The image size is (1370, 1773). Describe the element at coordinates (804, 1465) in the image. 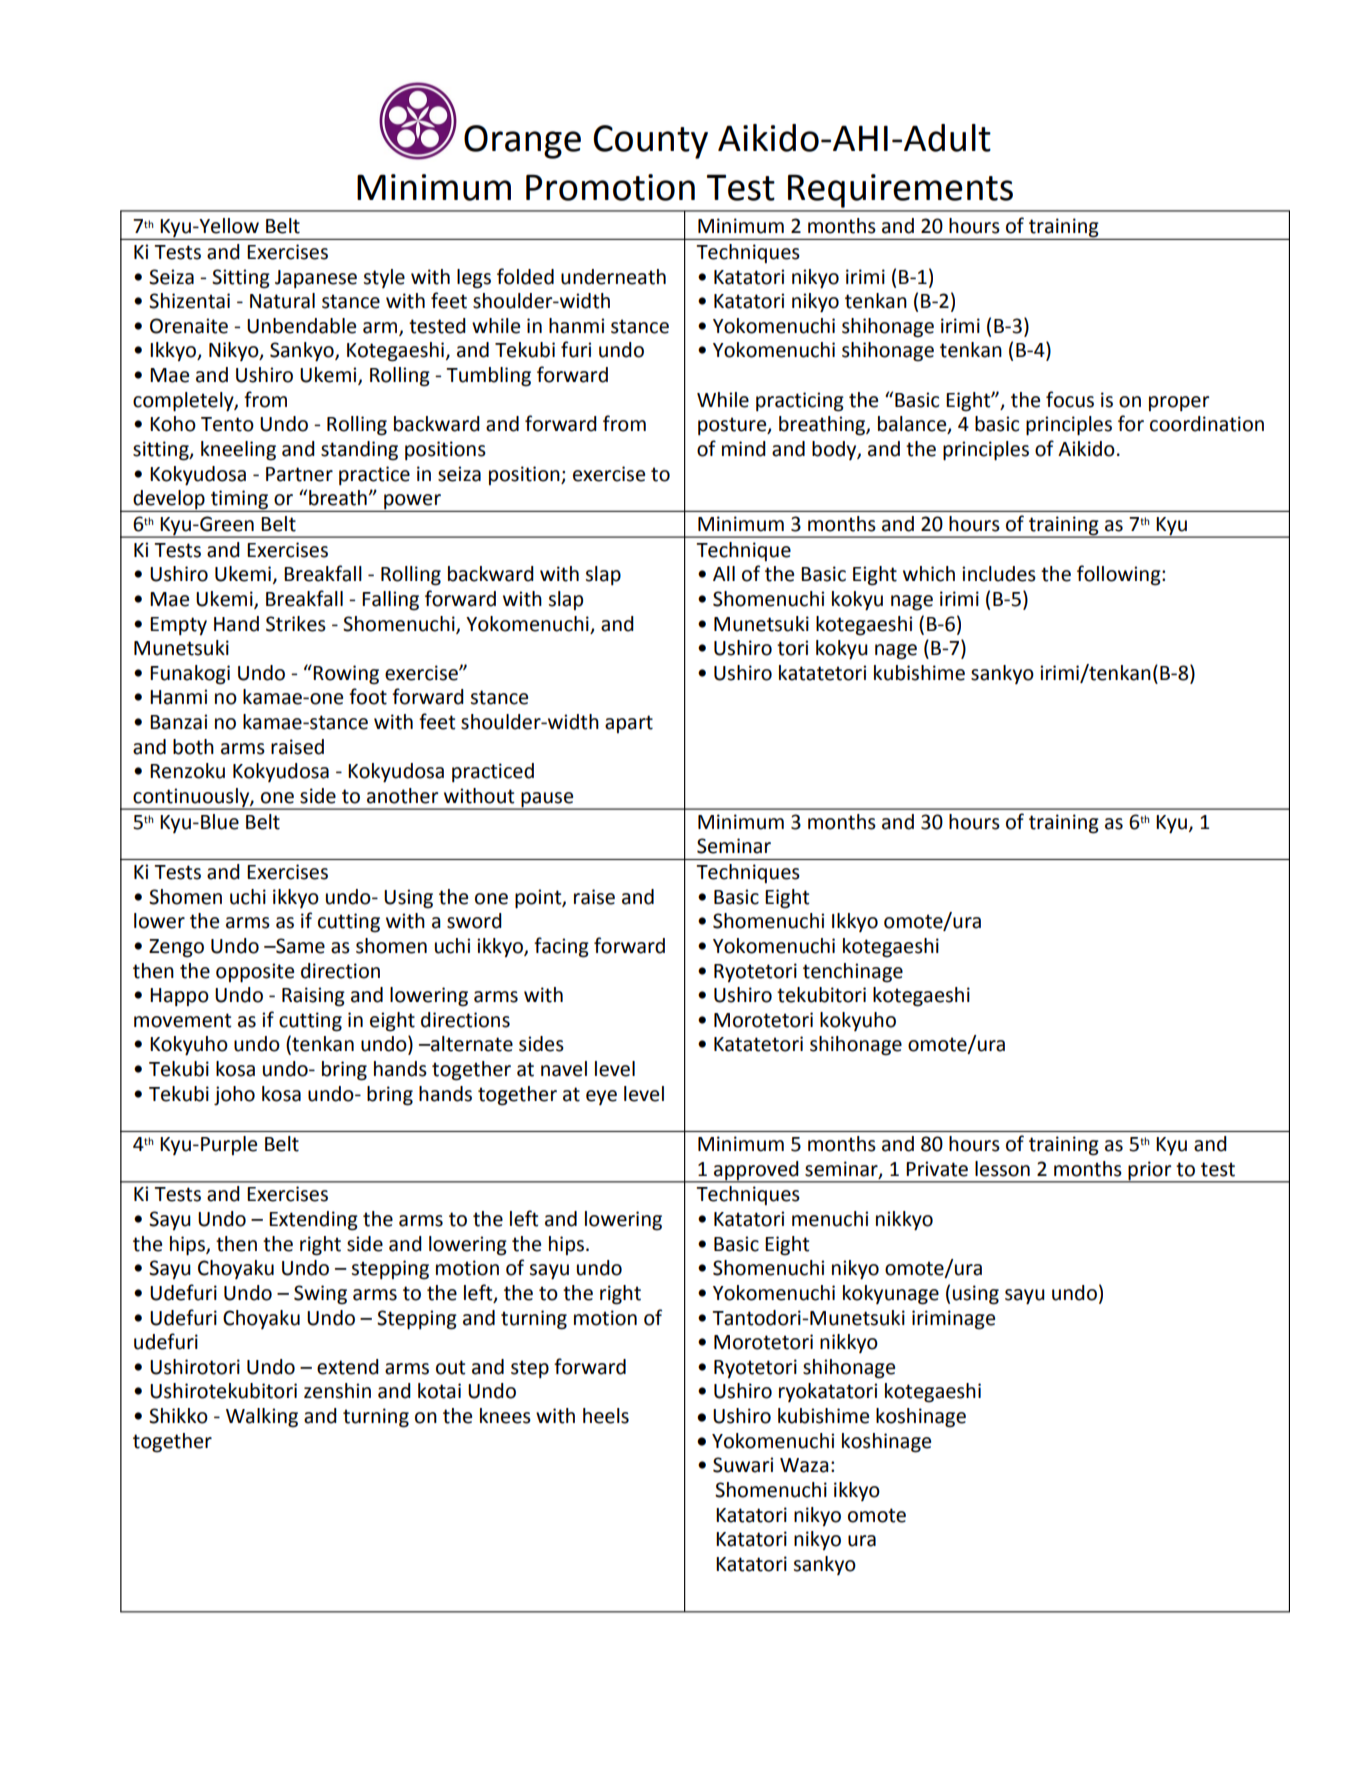

I see `Waza` at that location.
